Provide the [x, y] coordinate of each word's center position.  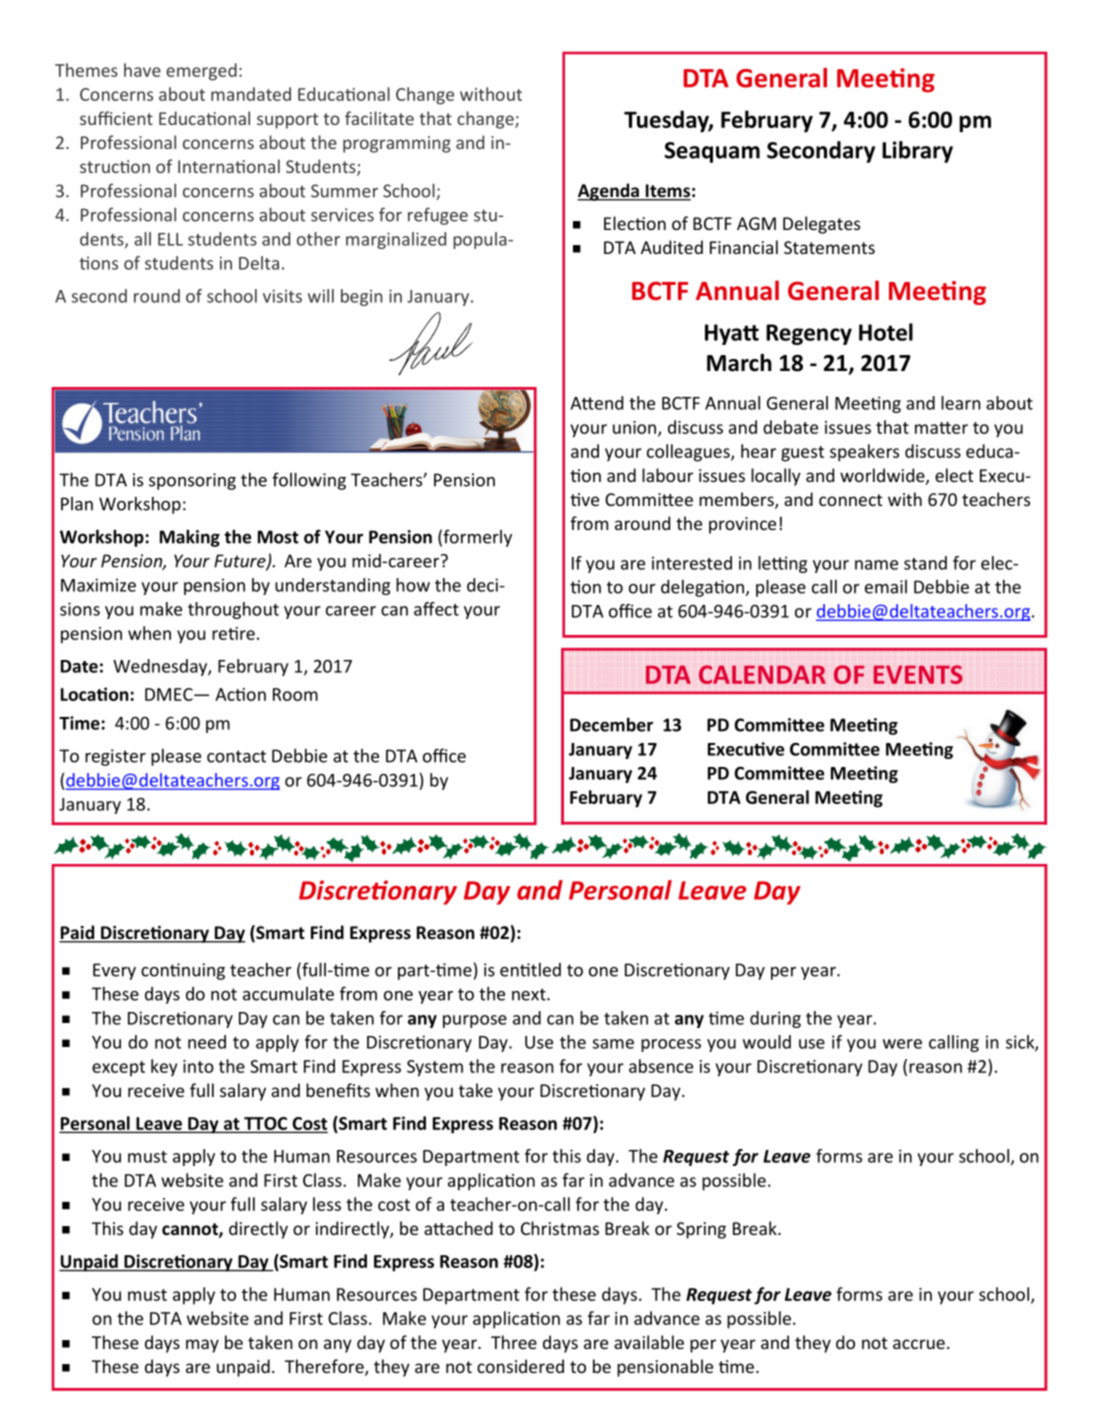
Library [917, 152]
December [611, 724]
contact [236, 756]
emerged [201, 72]
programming [397, 144]
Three [514, 1342]
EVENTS [918, 674]
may [202, 1346]
